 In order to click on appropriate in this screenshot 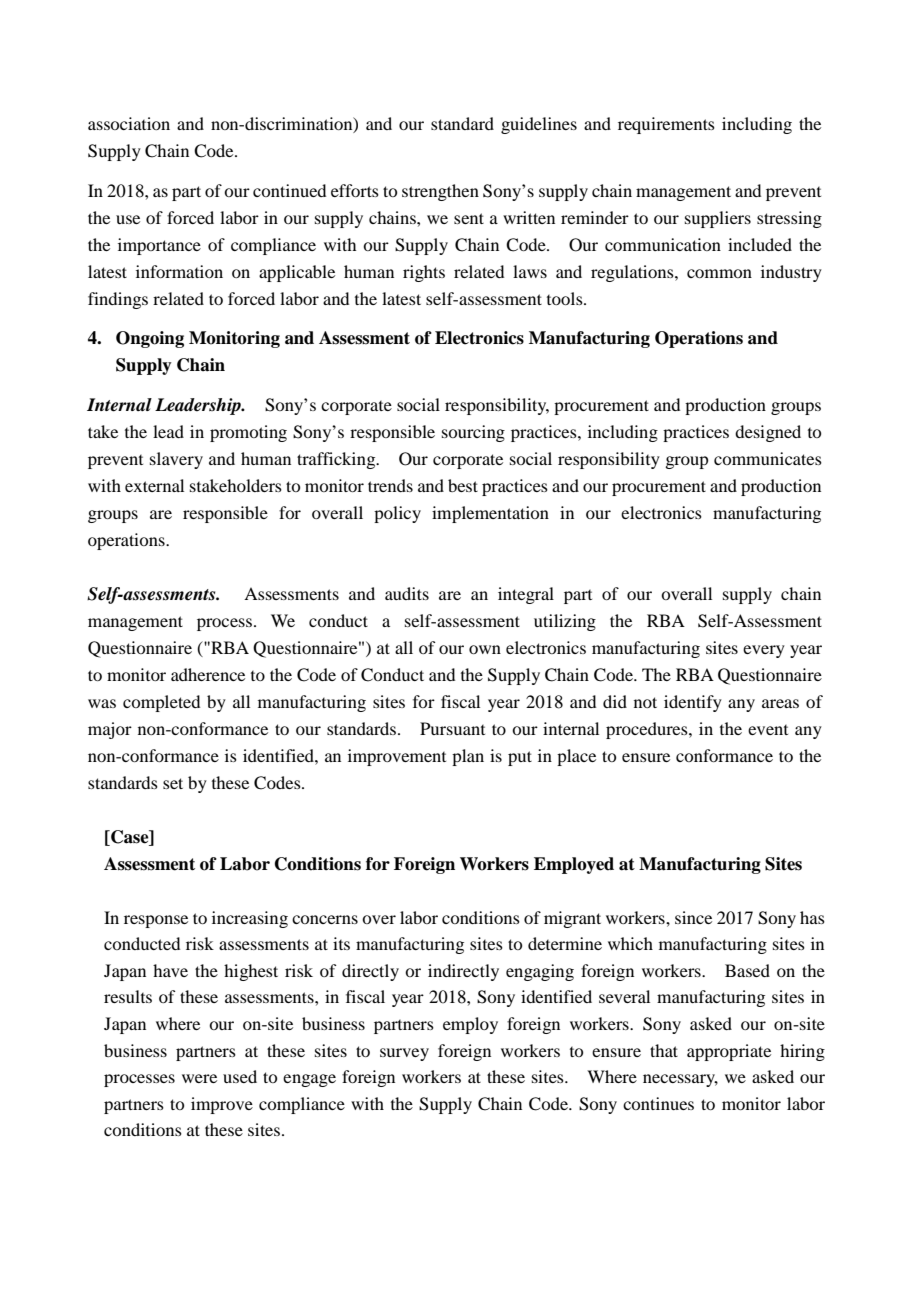, I will do `click(729, 1052)`.
